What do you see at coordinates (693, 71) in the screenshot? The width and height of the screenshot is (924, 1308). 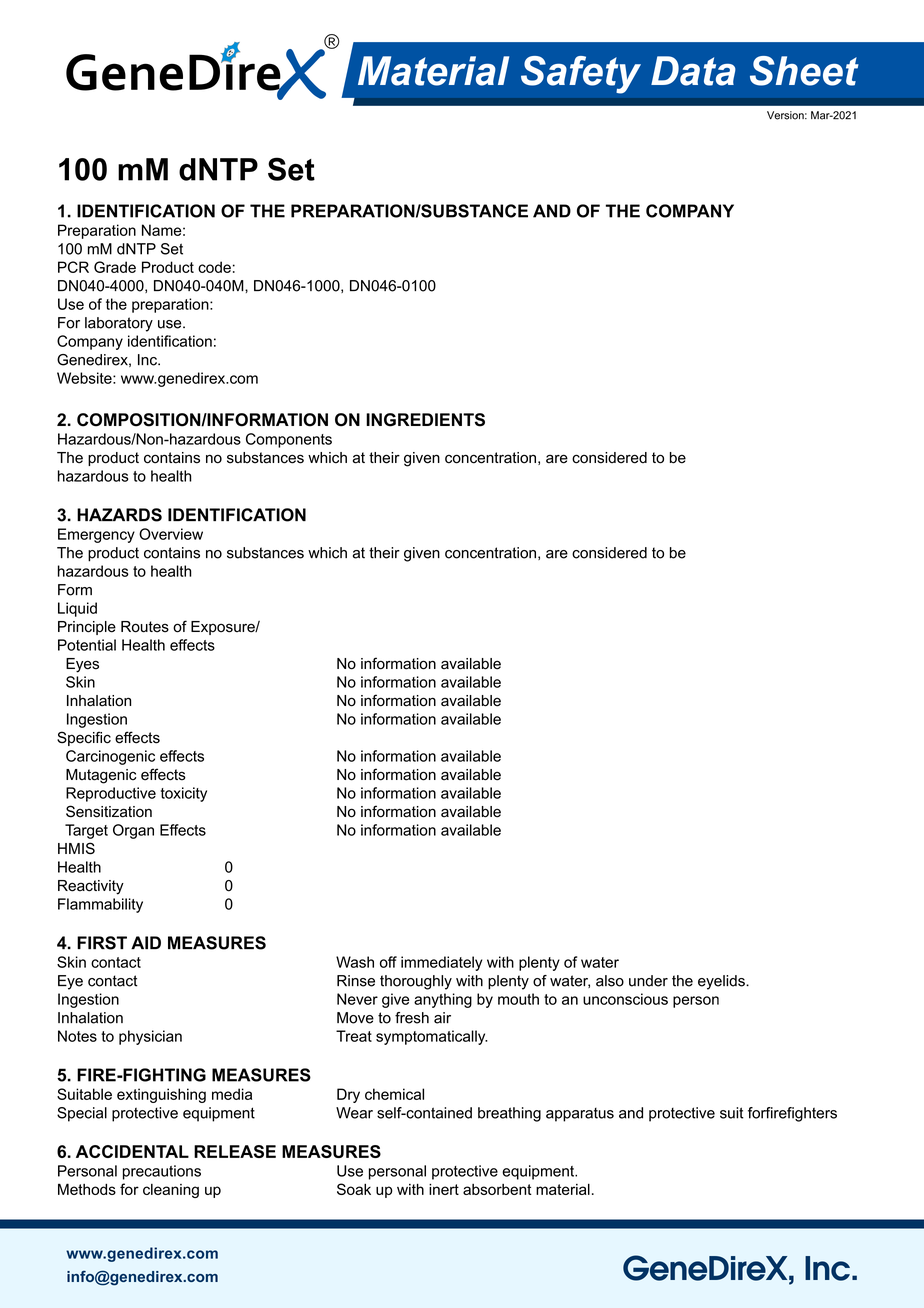 I see `Data` at bounding box center [693, 71].
